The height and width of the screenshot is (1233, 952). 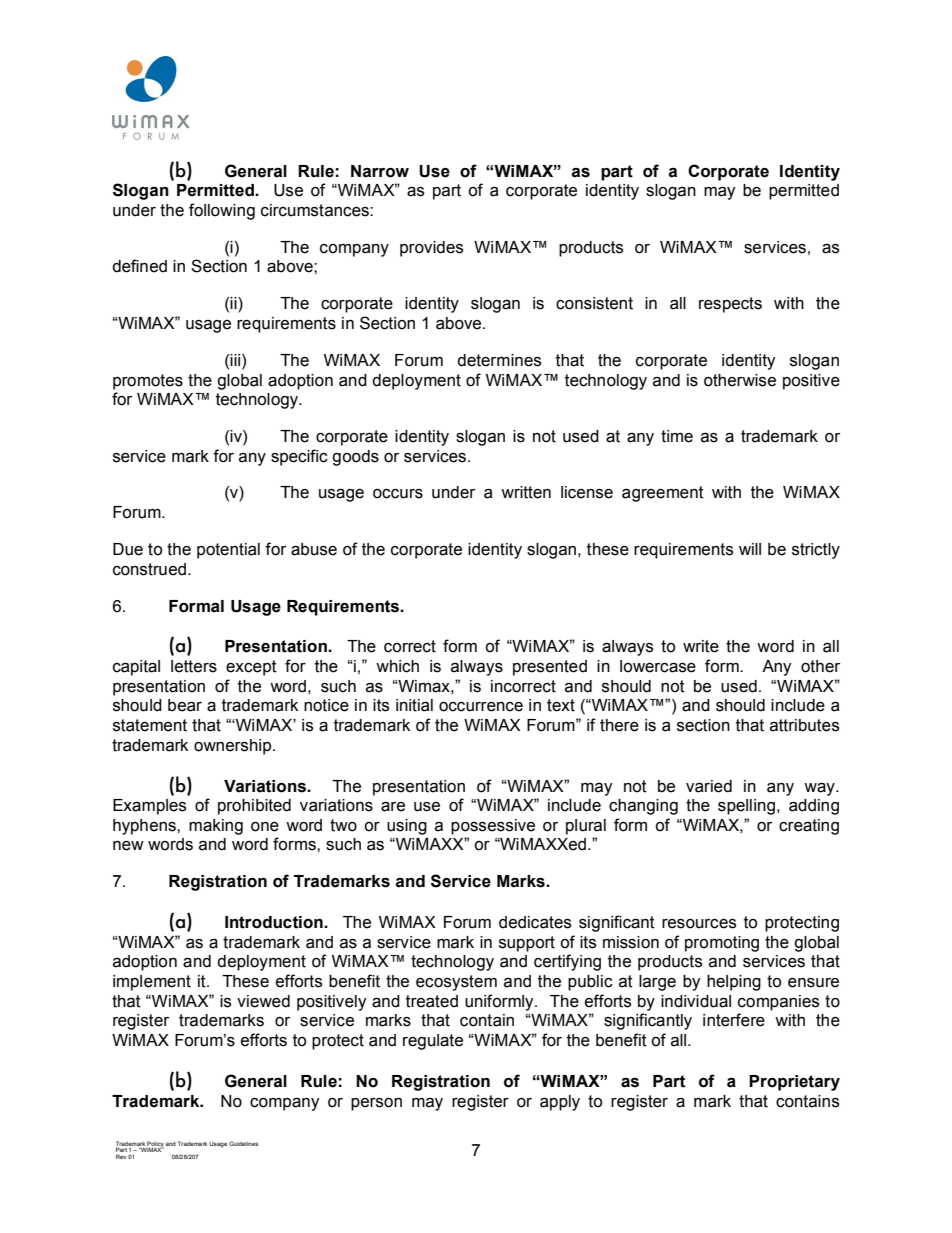 I want to click on potential, so click(x=228, y=551).
